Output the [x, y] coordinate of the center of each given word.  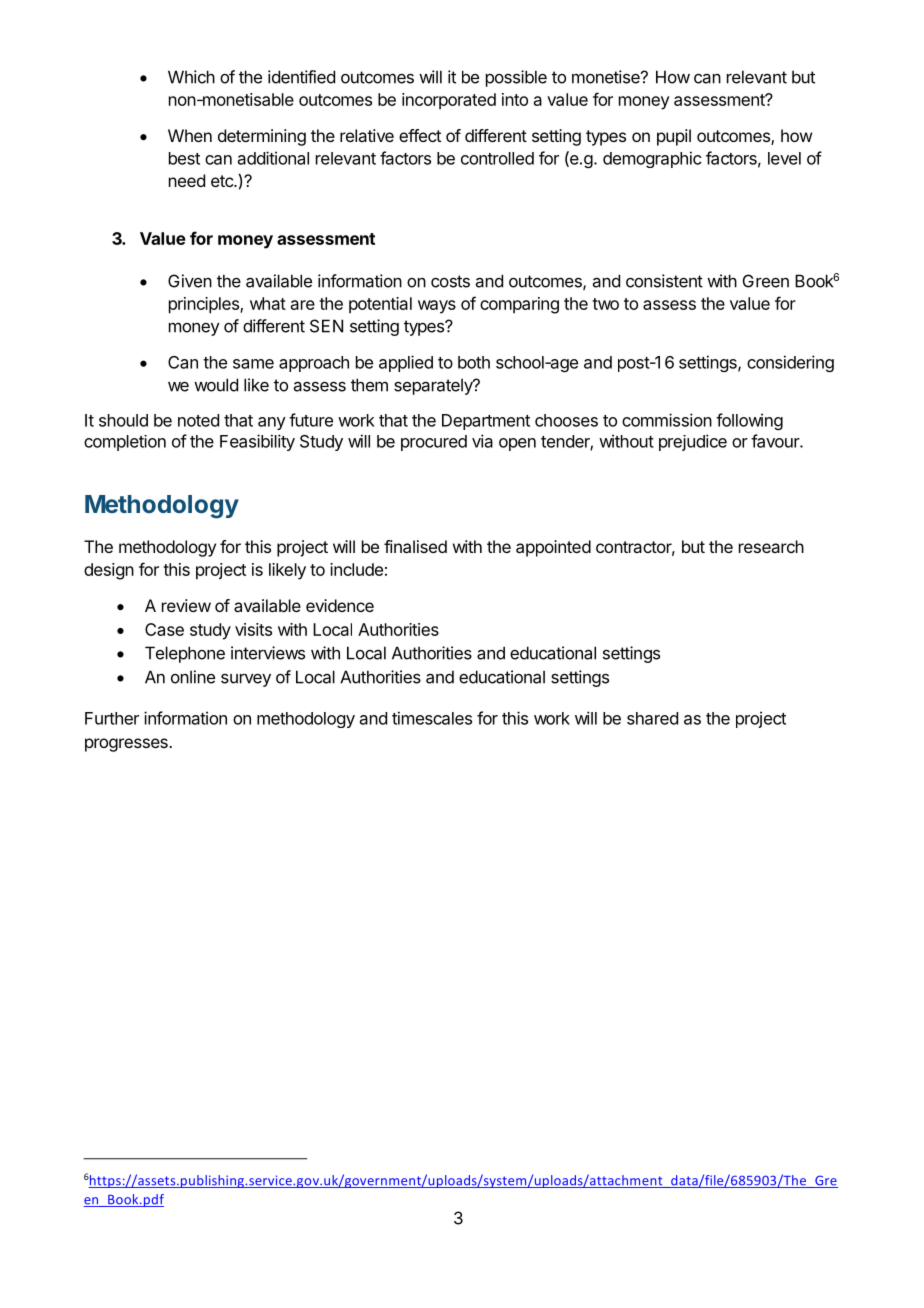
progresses [127, 745]
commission [667, 420]
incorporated [449, 101]
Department [486, 422]
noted [198, 420]
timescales [432, 718]
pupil [674, 137]
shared [652, 718]
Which [191, 77]
